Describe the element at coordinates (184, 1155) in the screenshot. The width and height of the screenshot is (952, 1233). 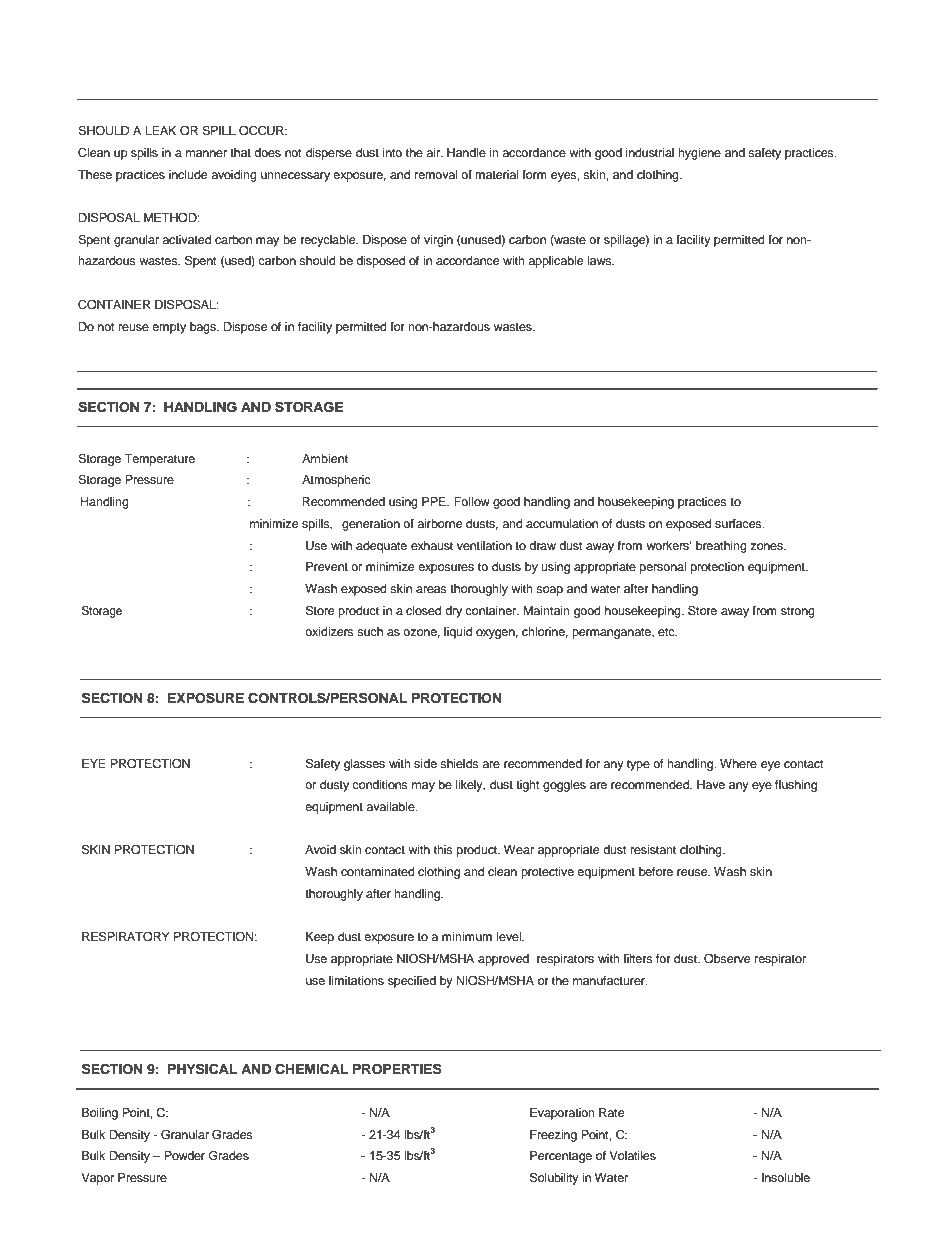
I see `Powder` at that location.
